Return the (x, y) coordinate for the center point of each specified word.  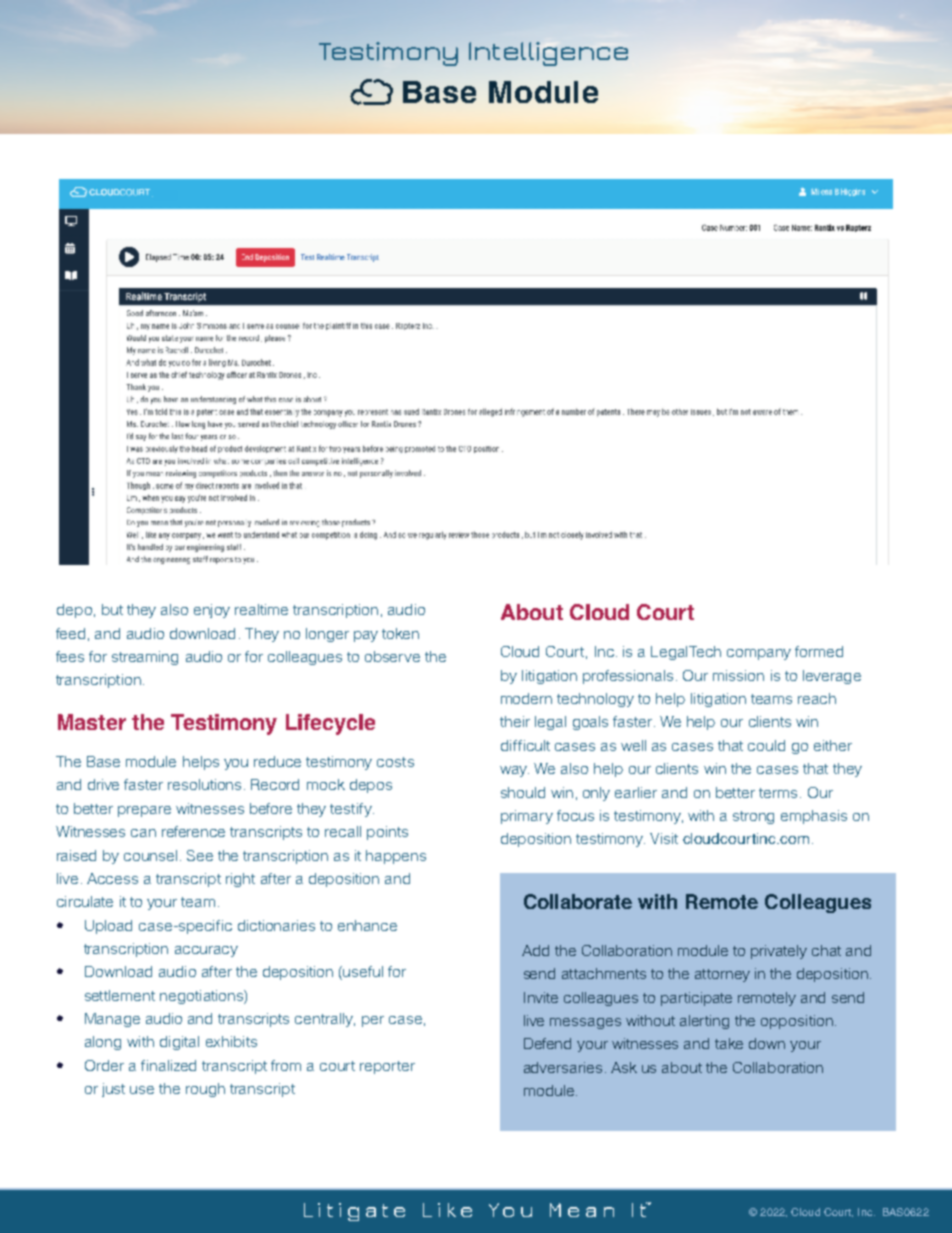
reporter (387, 1067)
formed (819, 651)
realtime (261, 609)
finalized (168, 1065)
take (729, 1043)
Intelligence (548, 54)
